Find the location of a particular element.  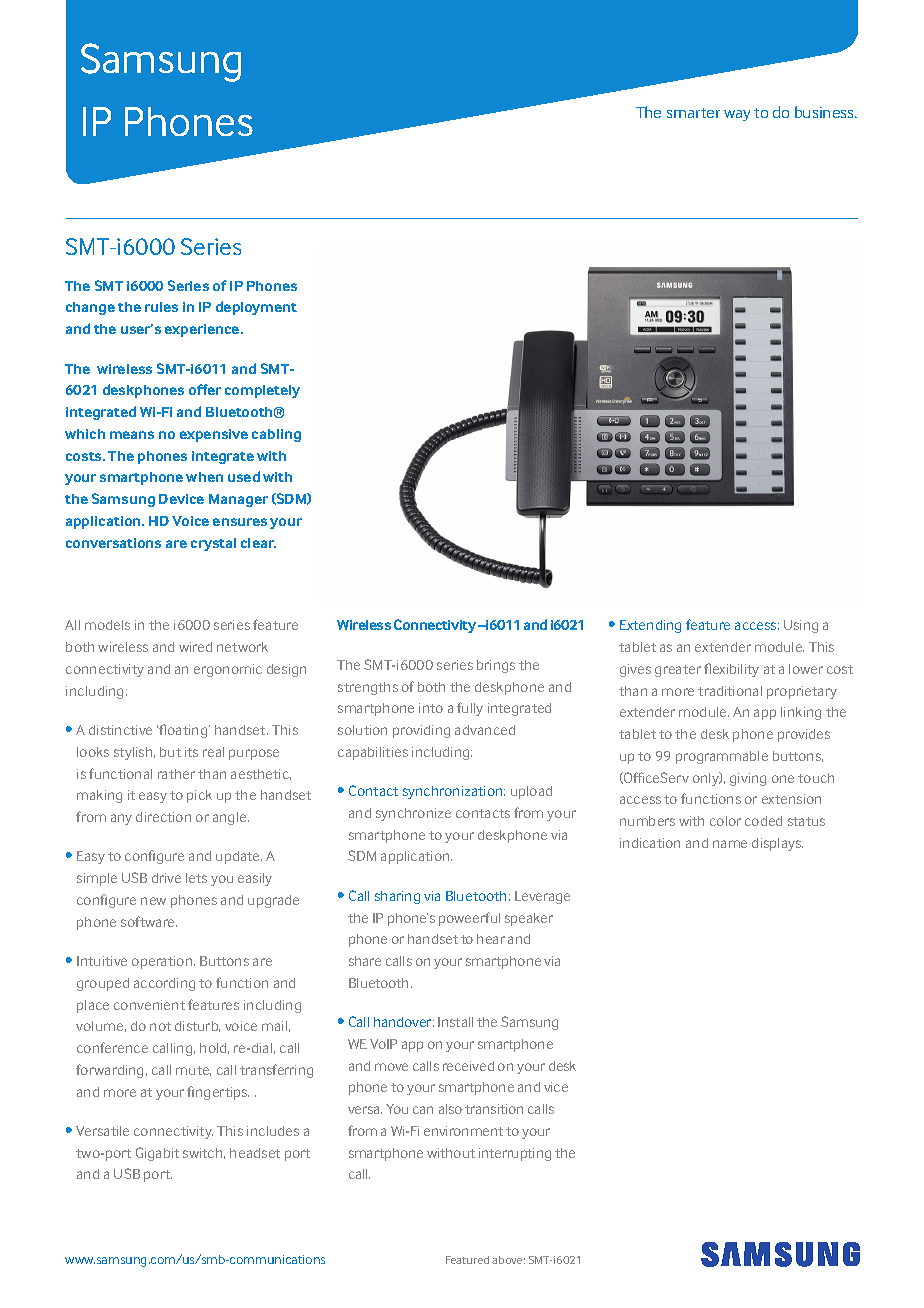

brings is located at coordinates (496, 666).
